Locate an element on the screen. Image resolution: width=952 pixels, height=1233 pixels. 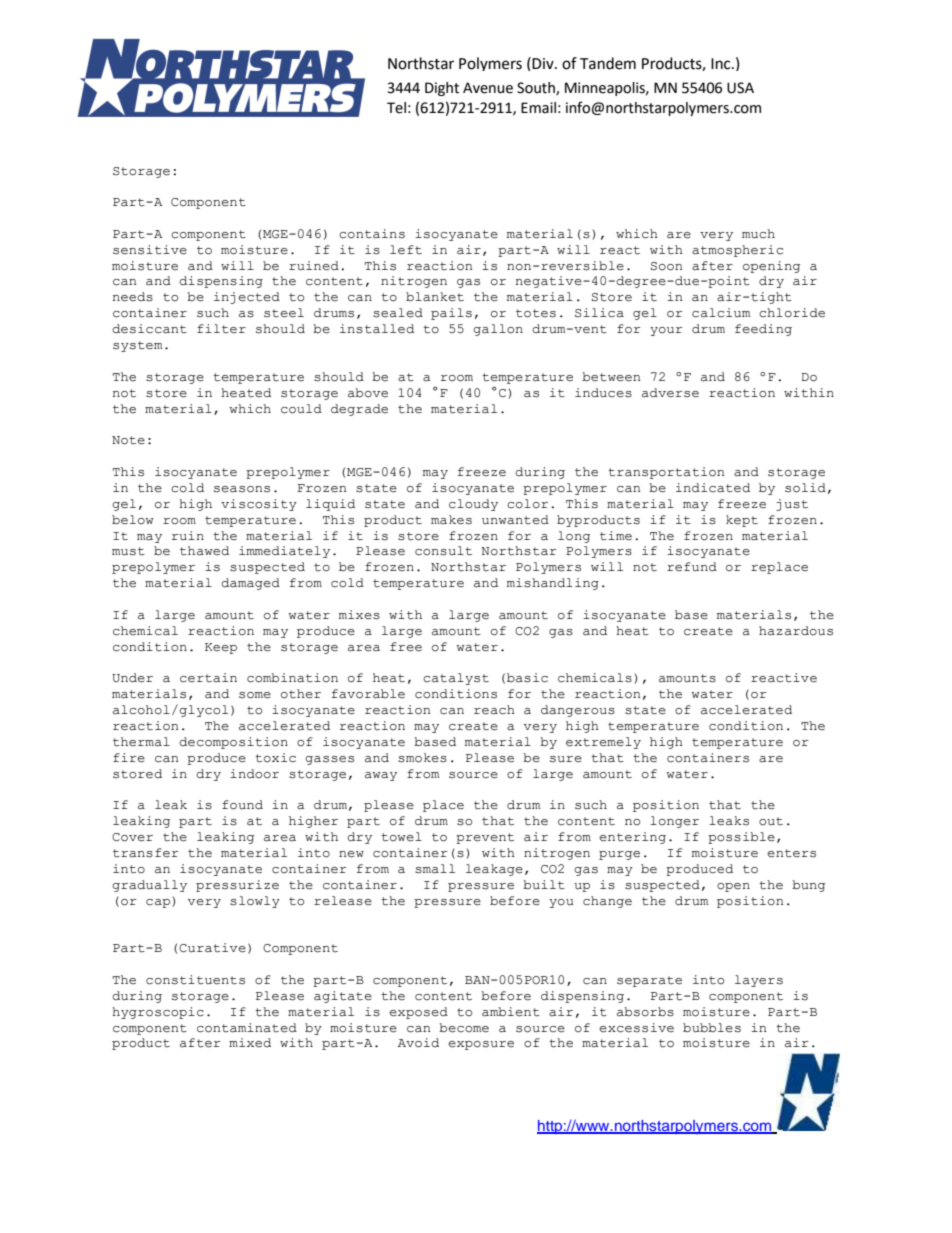
USA is located at coordinates (740, 88).
